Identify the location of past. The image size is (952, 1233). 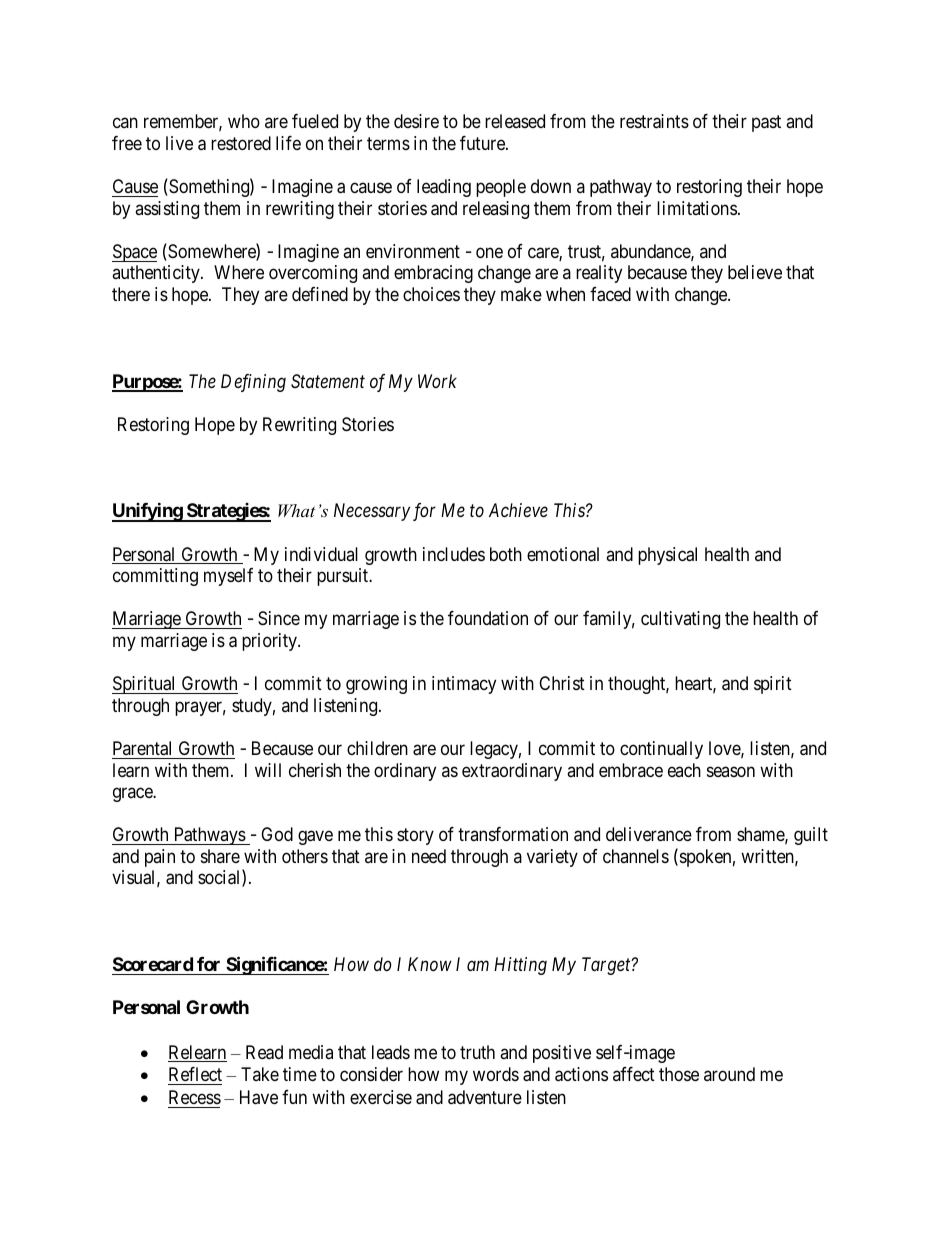
(766, 124).
